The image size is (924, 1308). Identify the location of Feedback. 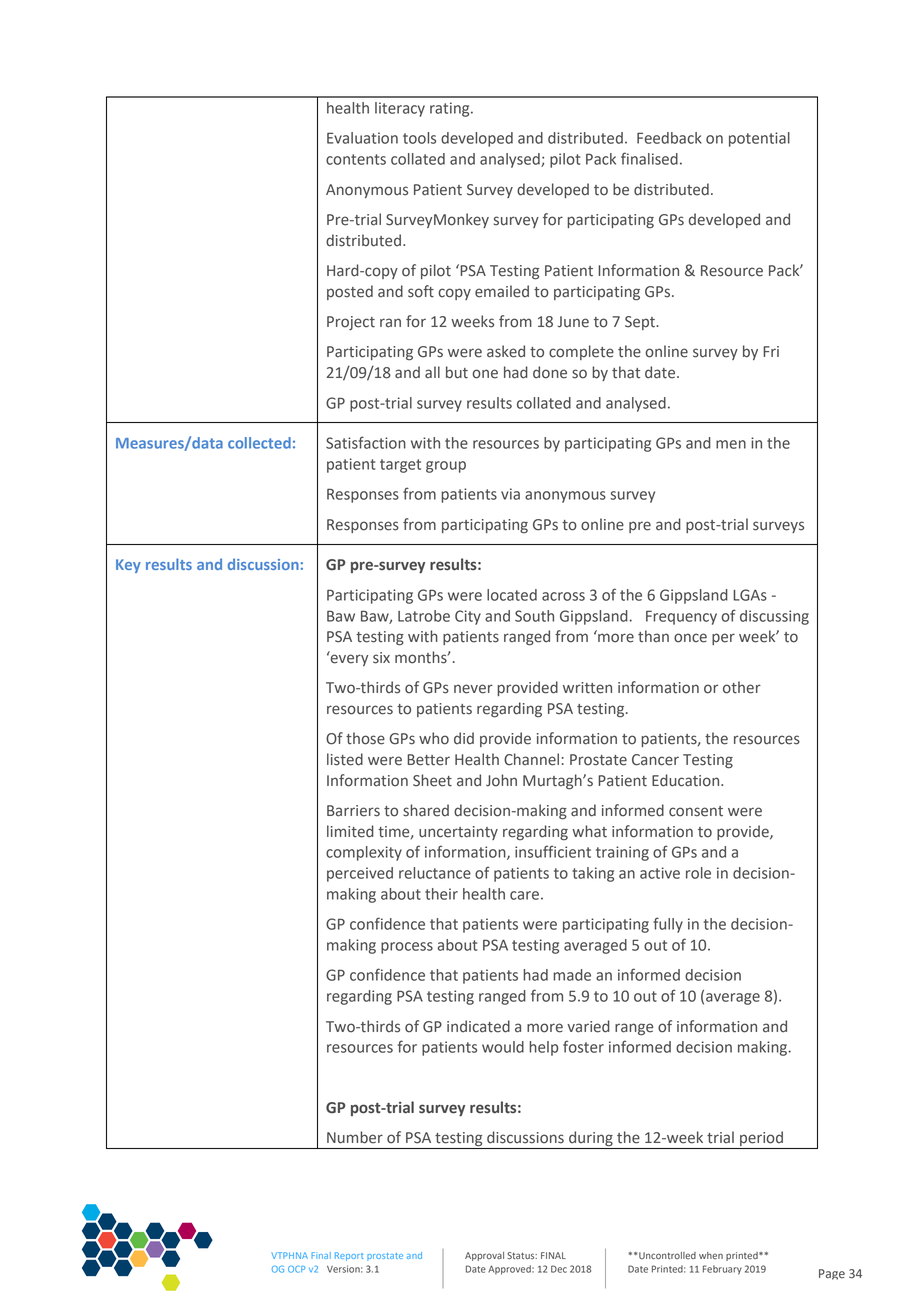
(669, 138).
